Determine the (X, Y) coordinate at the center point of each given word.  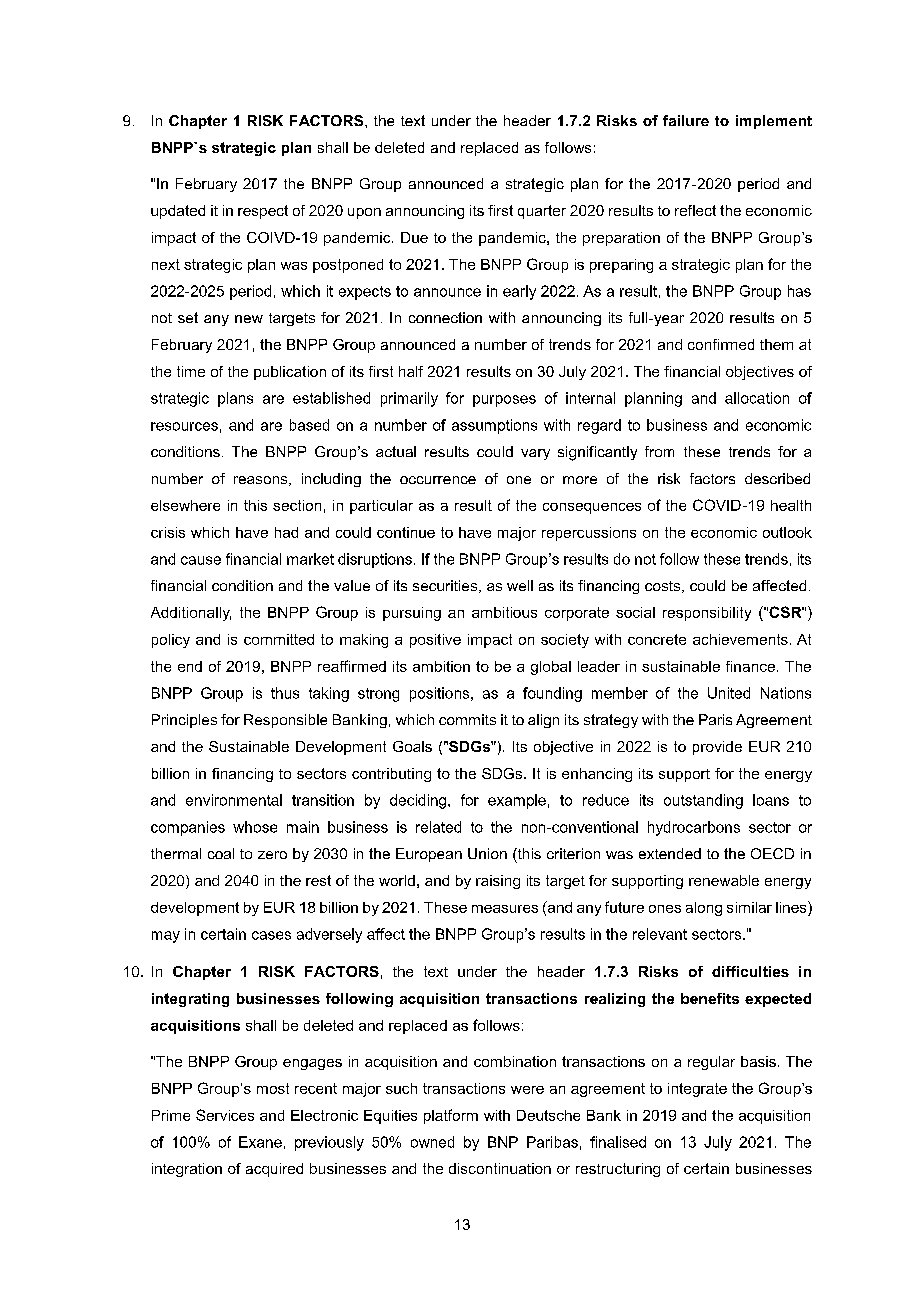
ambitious (504, 612)
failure (686, 120)
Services (225, 1115)
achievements (740, 639)
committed (279, 639)
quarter (542, 212)
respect (263, 212)
